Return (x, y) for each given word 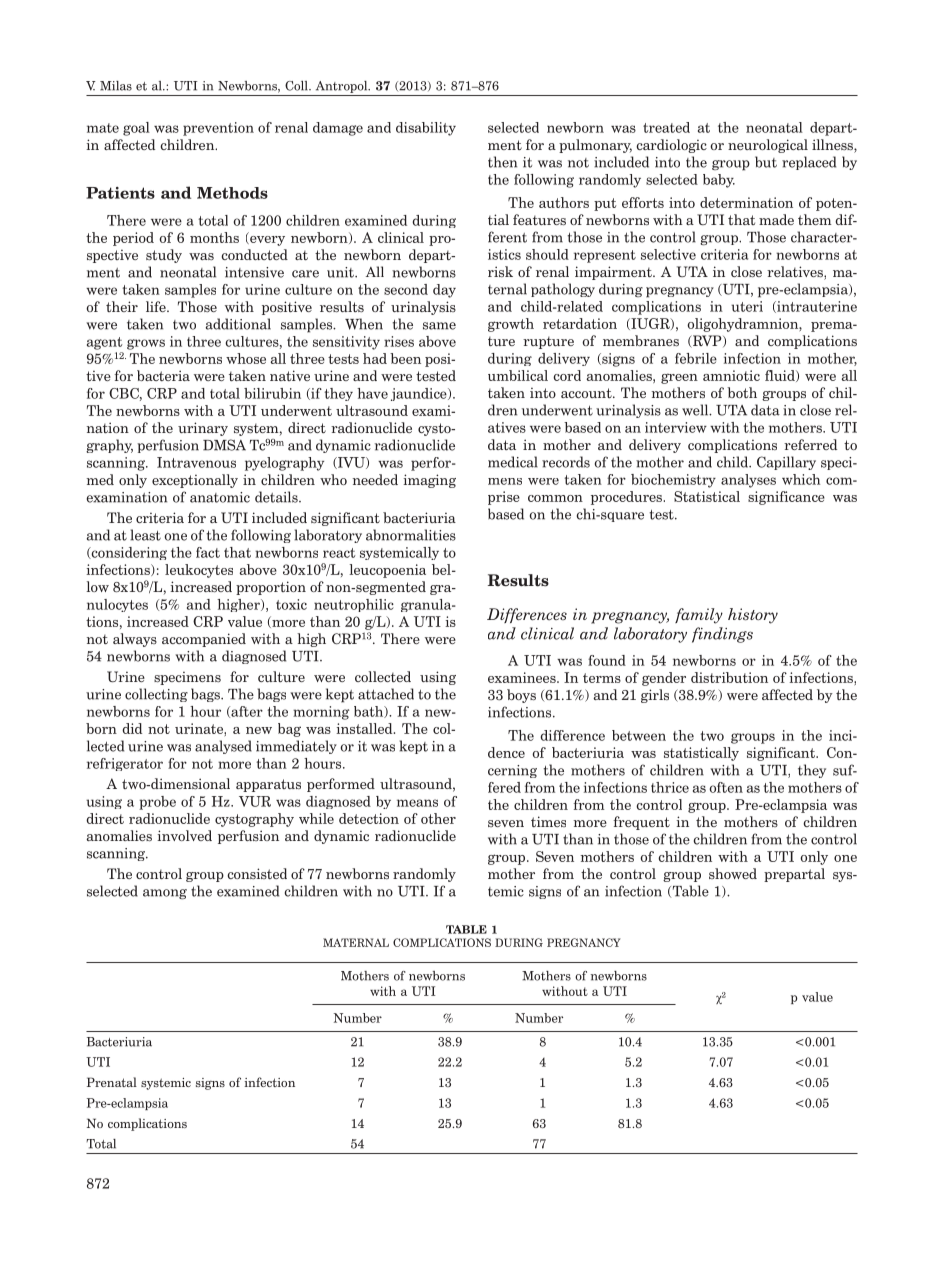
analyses (748, 481)
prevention (218, 129)
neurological (768, 146)
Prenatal (112, 1082)
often (726, 787)
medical (513, 462)
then (502, 162)
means (417, 803)
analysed (223, 747)
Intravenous (196, 462)
